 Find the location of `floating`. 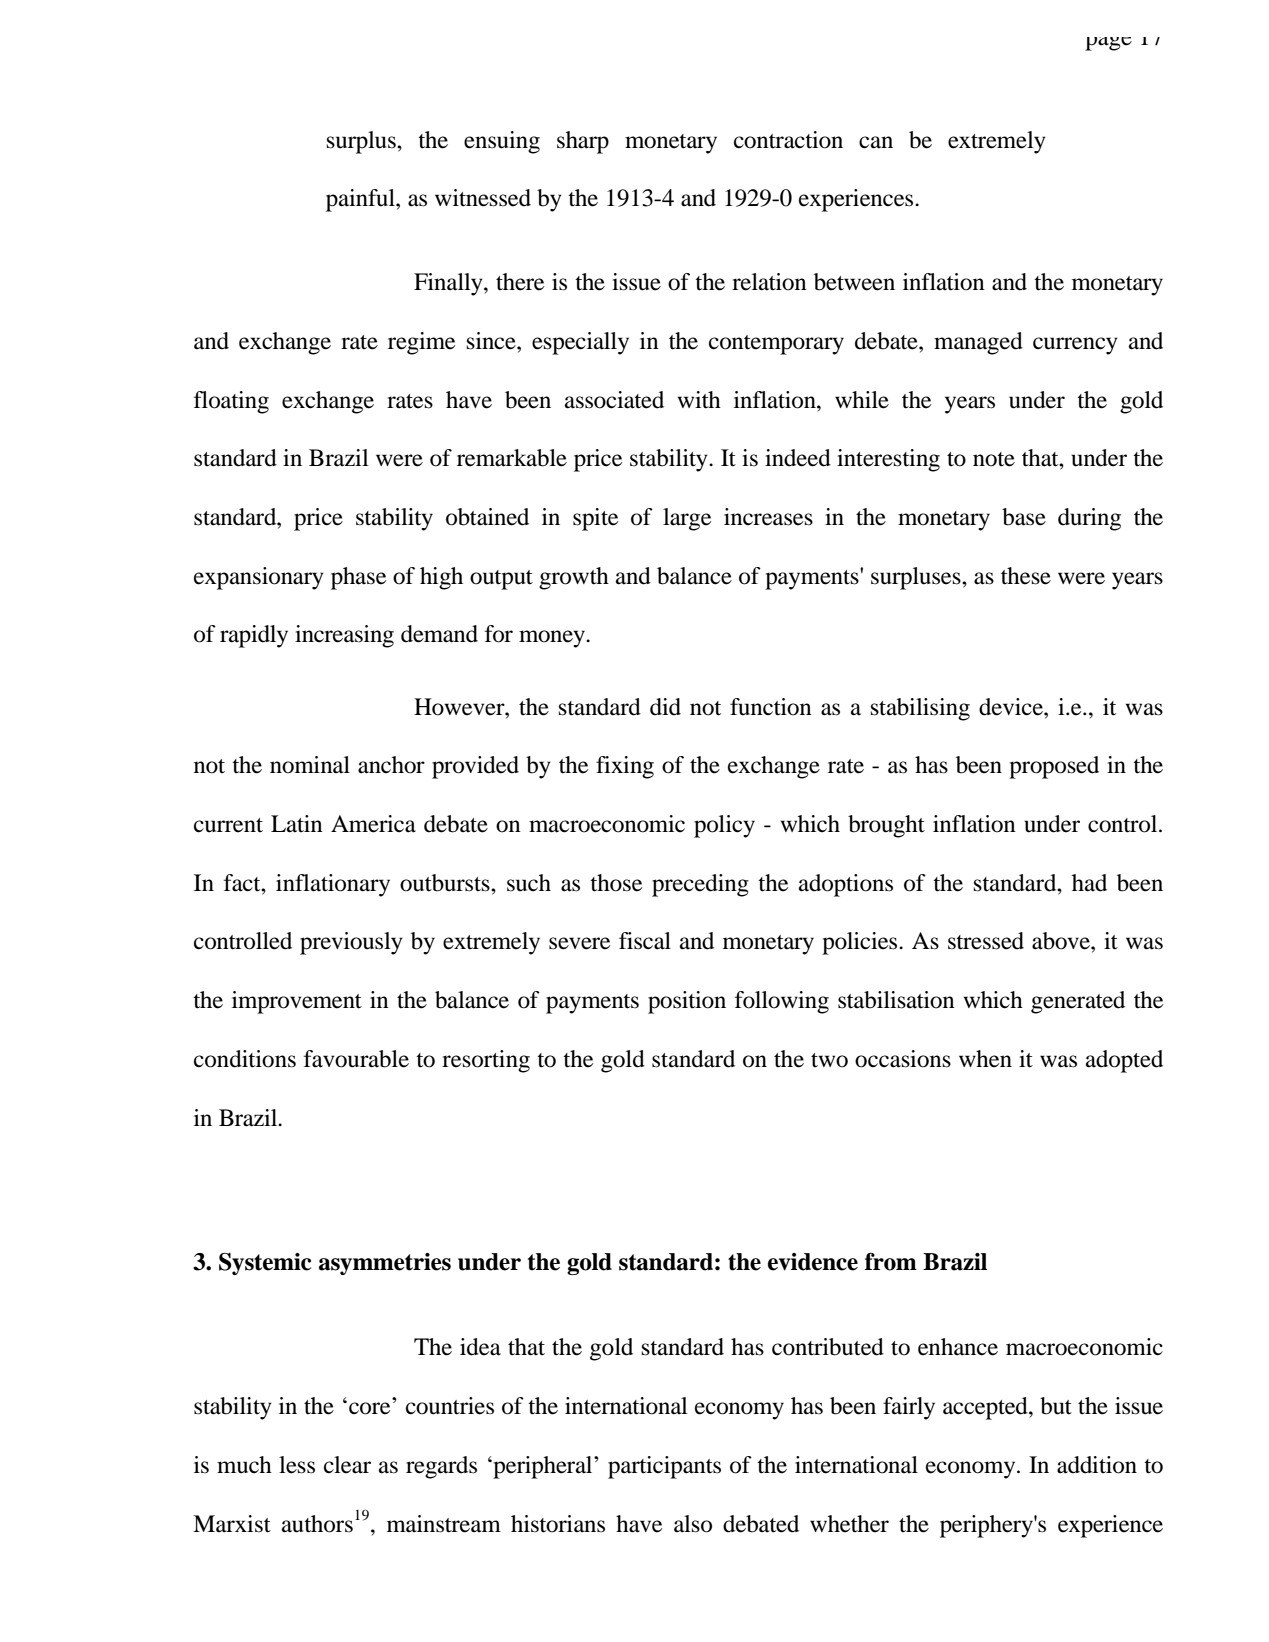

floating is located at coordinates (231, 402).
